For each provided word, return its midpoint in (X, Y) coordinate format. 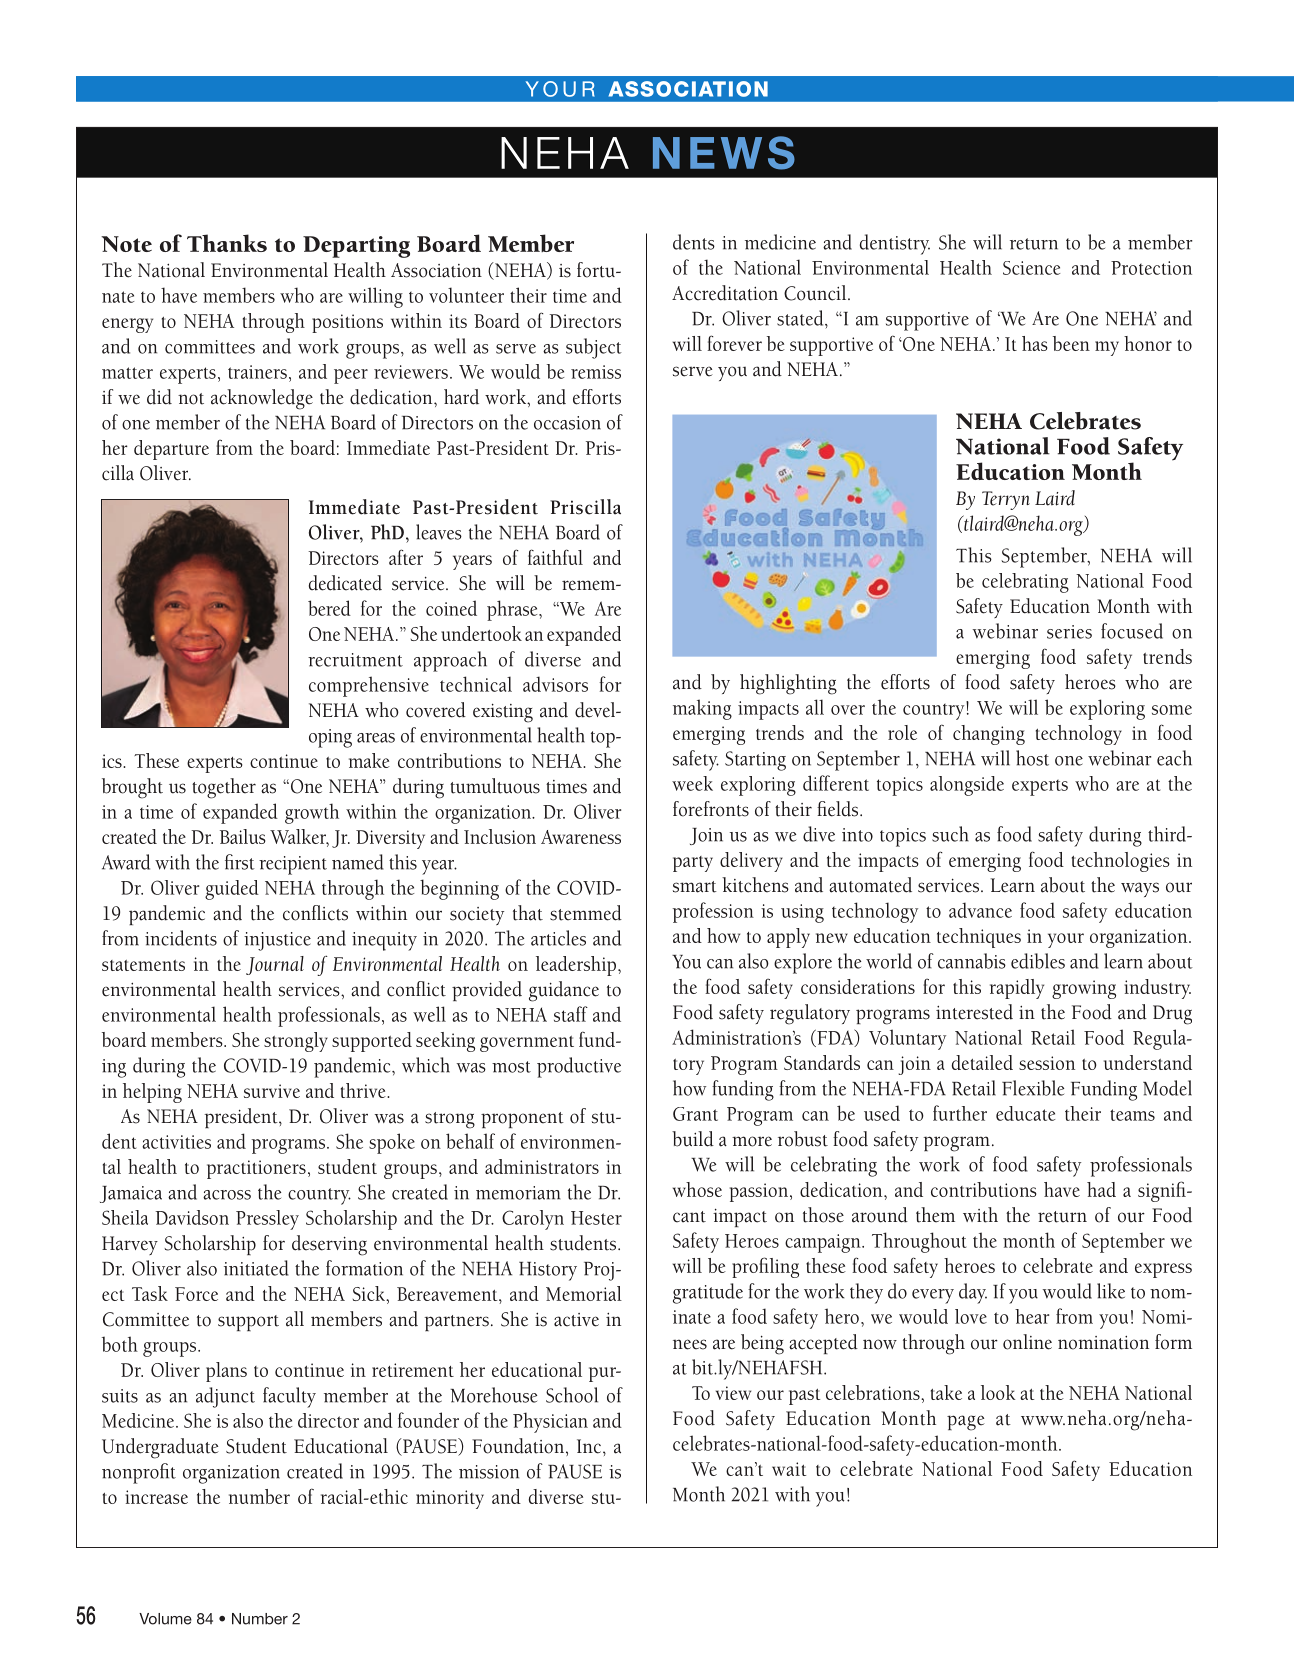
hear (1032, 1316)
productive (579, 1067)
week (692, 783)
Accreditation (725, 293)
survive (272, 1091)
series (1069, 632)
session (1047, 1063)
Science (1031, 268)
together (224, 788)
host (1032, 758)
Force (196, 1294)
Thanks (227, 243)
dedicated (345, 583)
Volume (165, 1619)
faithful (555, 557)
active (576, 1320)
